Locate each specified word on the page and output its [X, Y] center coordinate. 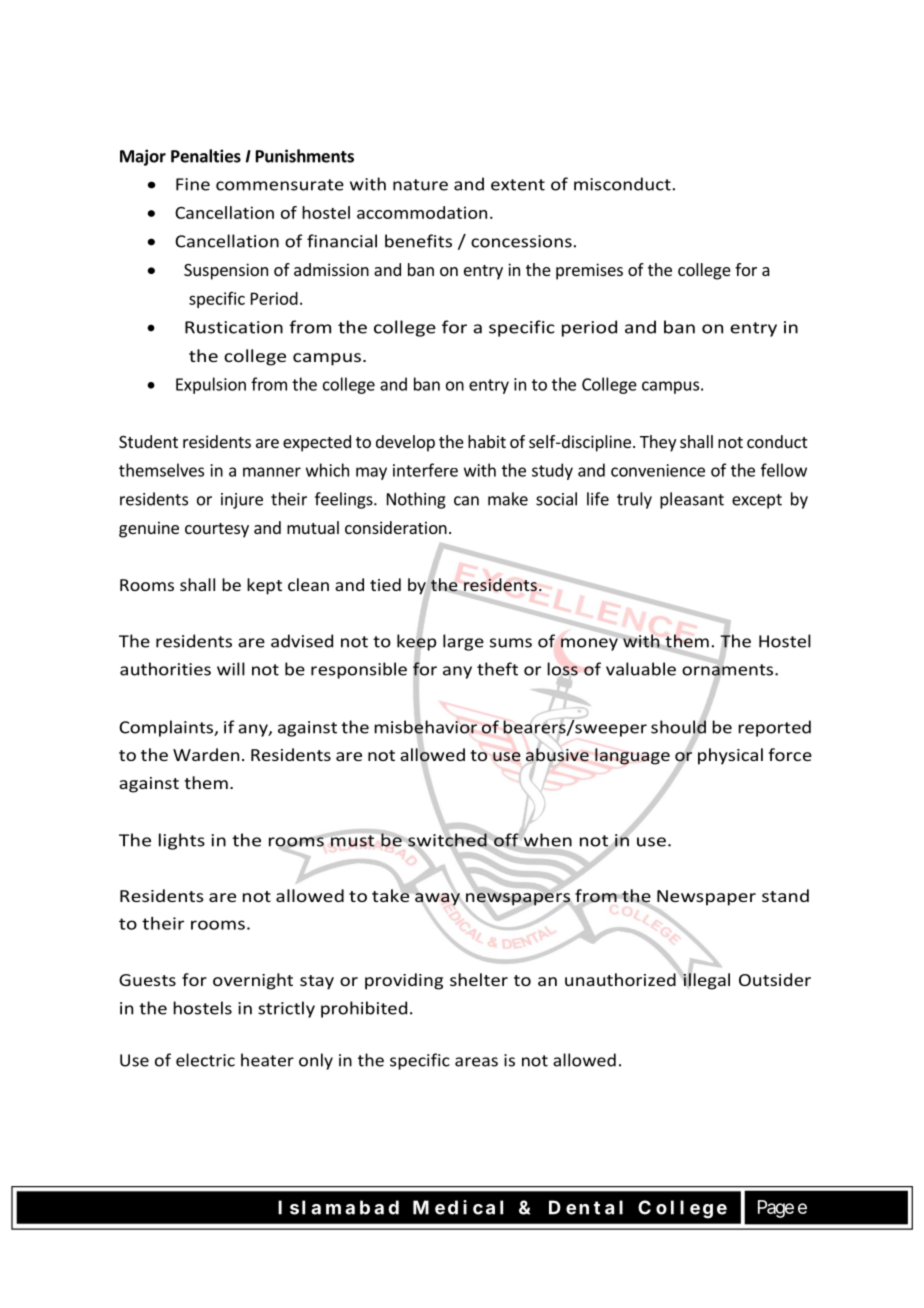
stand [785, 895]
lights [182, 841]
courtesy [217, 530]
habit [487, 441]
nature [420, 185]
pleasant [692, 500]
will [231, 669]
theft [497, 669]
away [438, 899]
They [658, 443]
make [508, 499]
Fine [193, 184]
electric [205, 1060]
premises [589, 271]
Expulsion [211, 385]
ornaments [729, 670]
